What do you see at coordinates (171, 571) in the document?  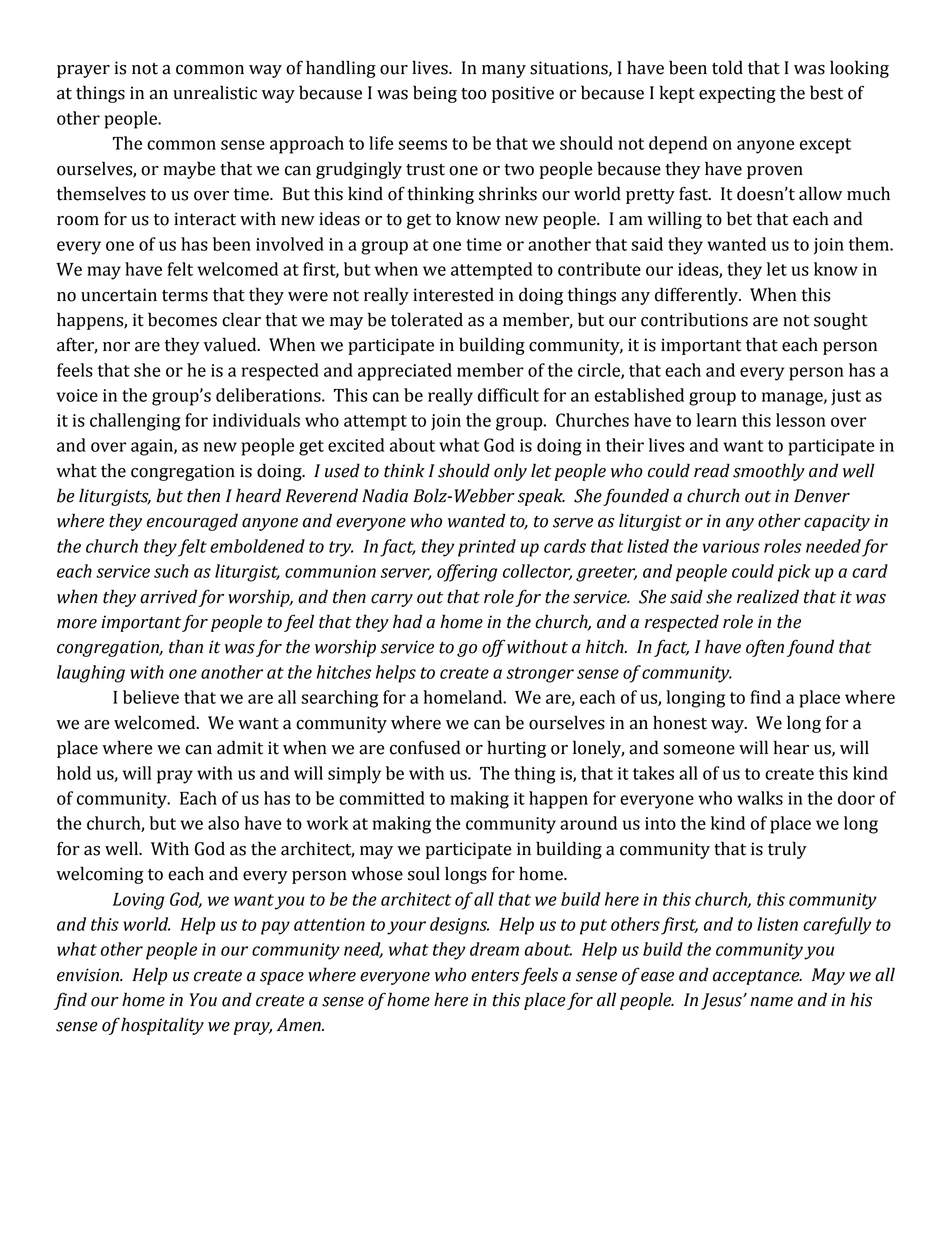 I see `such` at bounding box center [171, 571].
